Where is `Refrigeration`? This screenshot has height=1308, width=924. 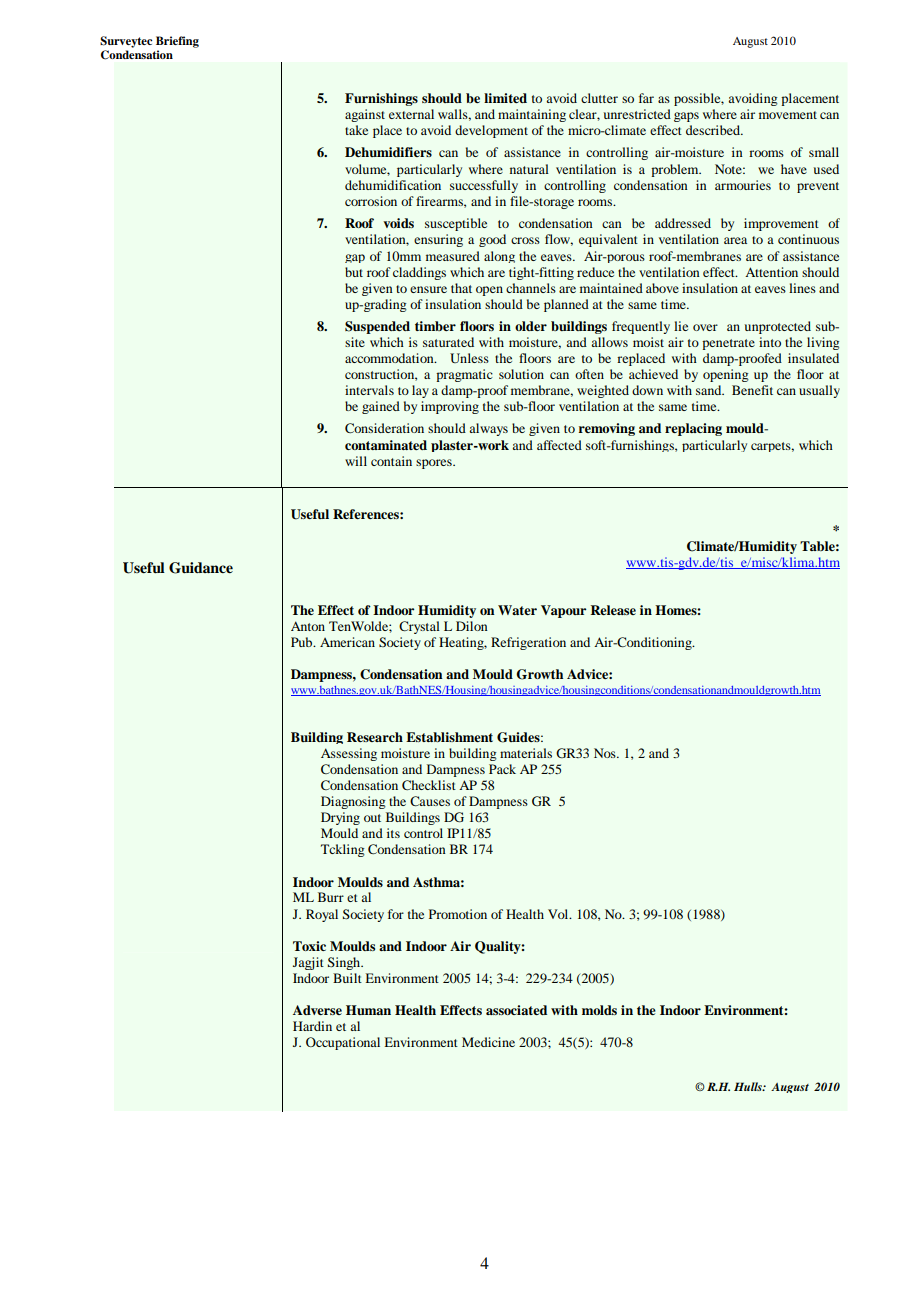
Refrigeration is located at coordinates (528, 643).
